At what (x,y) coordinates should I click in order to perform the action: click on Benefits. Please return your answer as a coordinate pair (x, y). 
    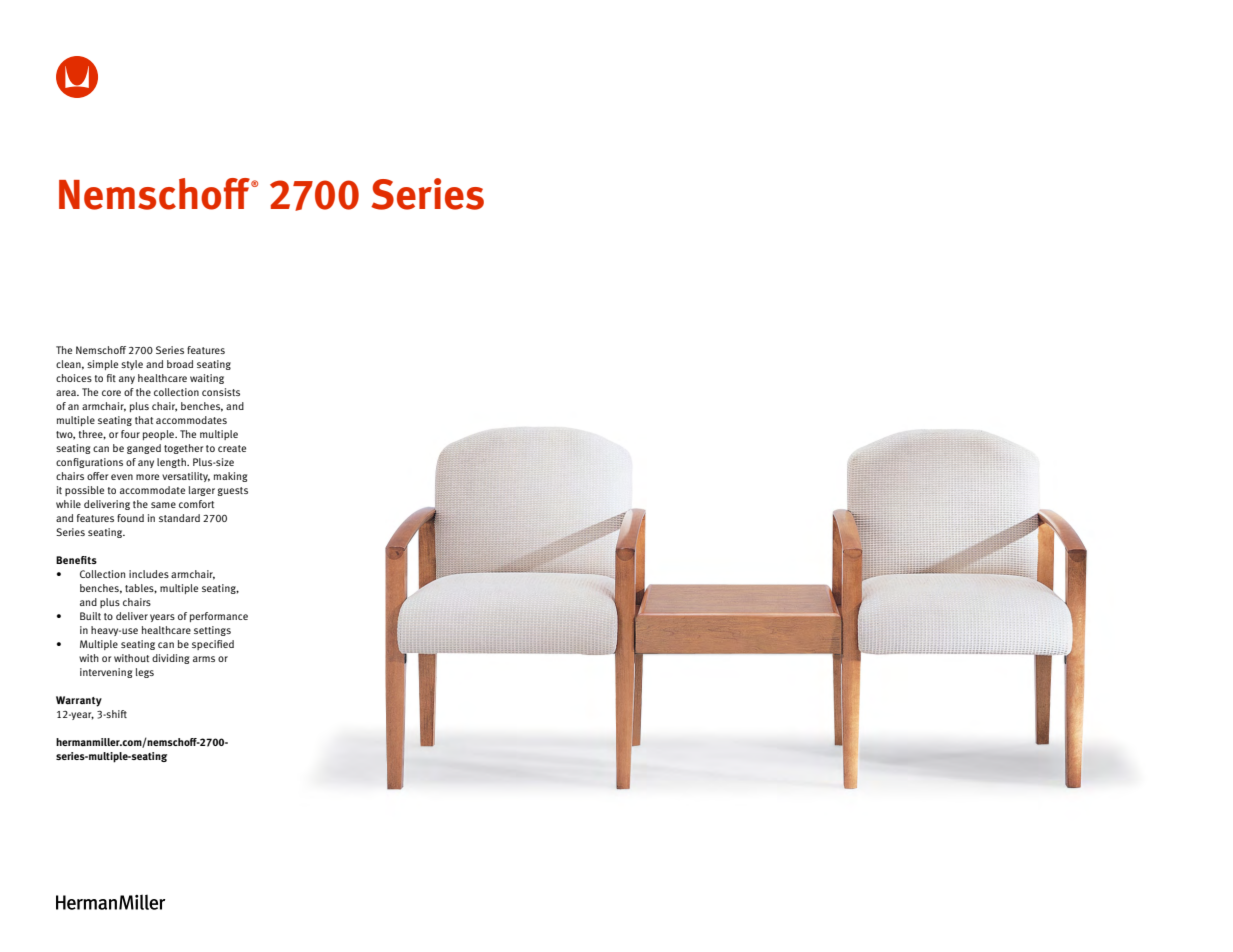
    Looking at the image, I should click on (76, 560).
